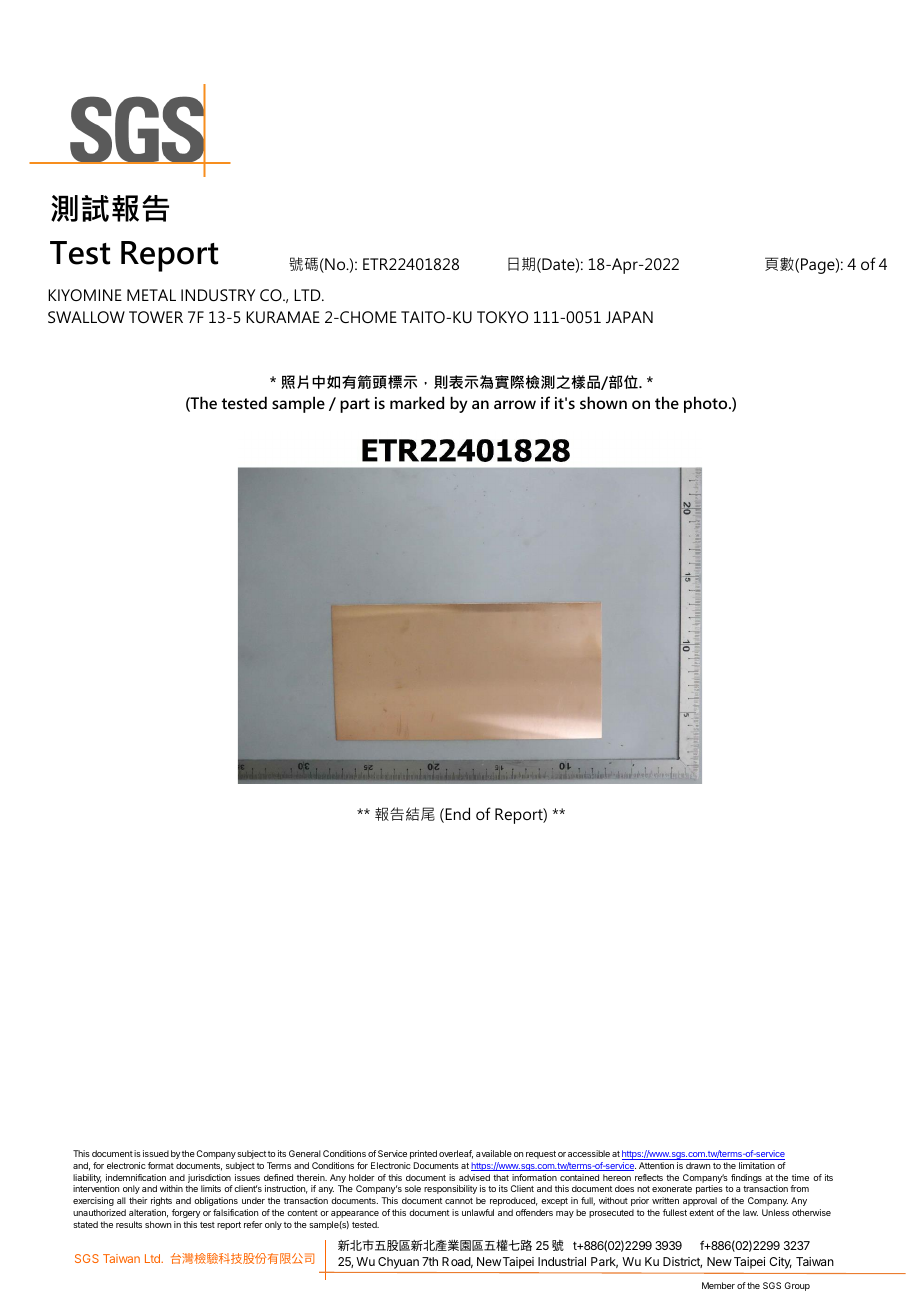 Image resolution: width=924 pixels, height=1308 pixels. I want to click on TOKYO, so click(502, 317).
